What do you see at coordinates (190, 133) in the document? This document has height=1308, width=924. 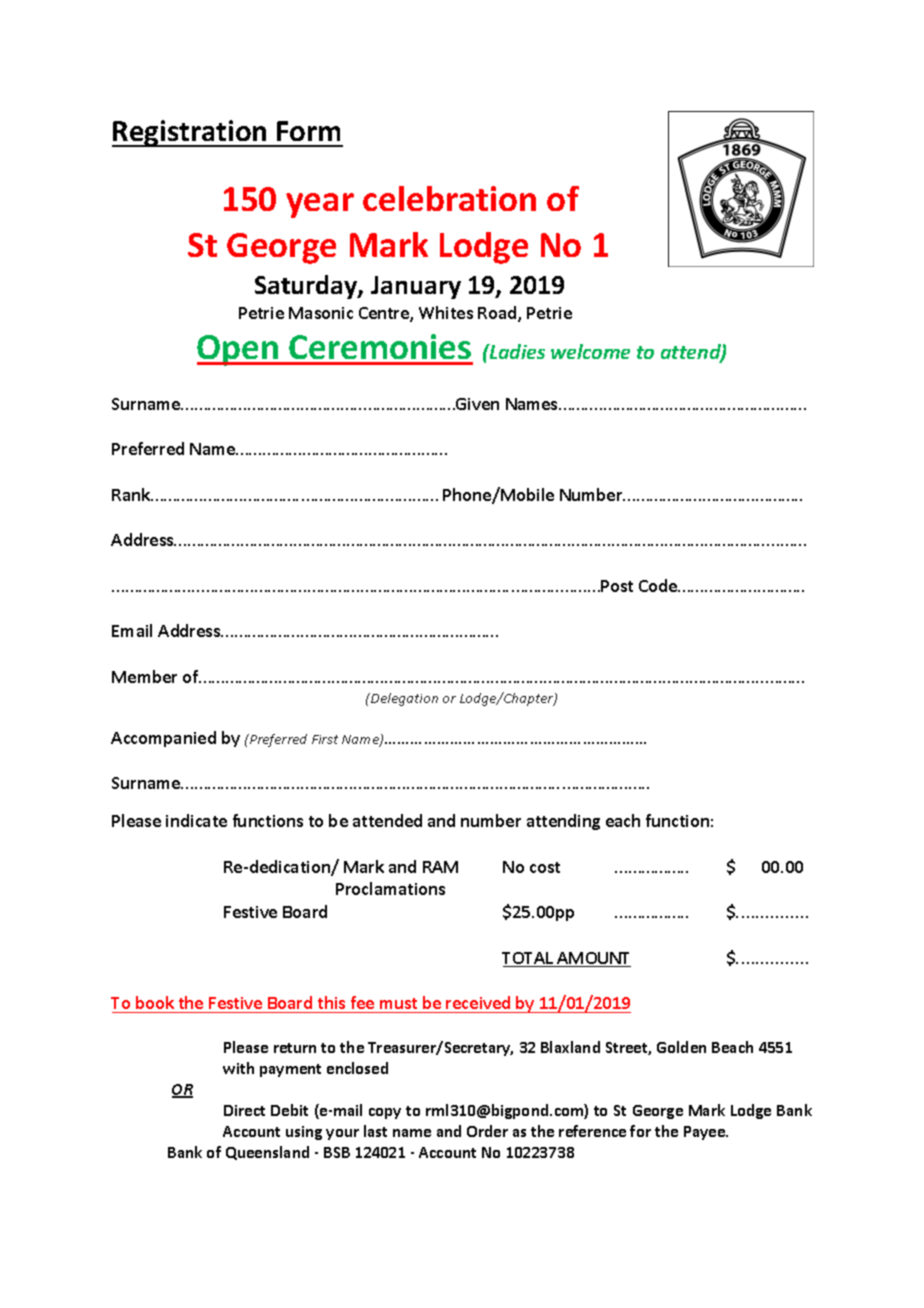 I see `Registration` at bounding box center [190, 133].
